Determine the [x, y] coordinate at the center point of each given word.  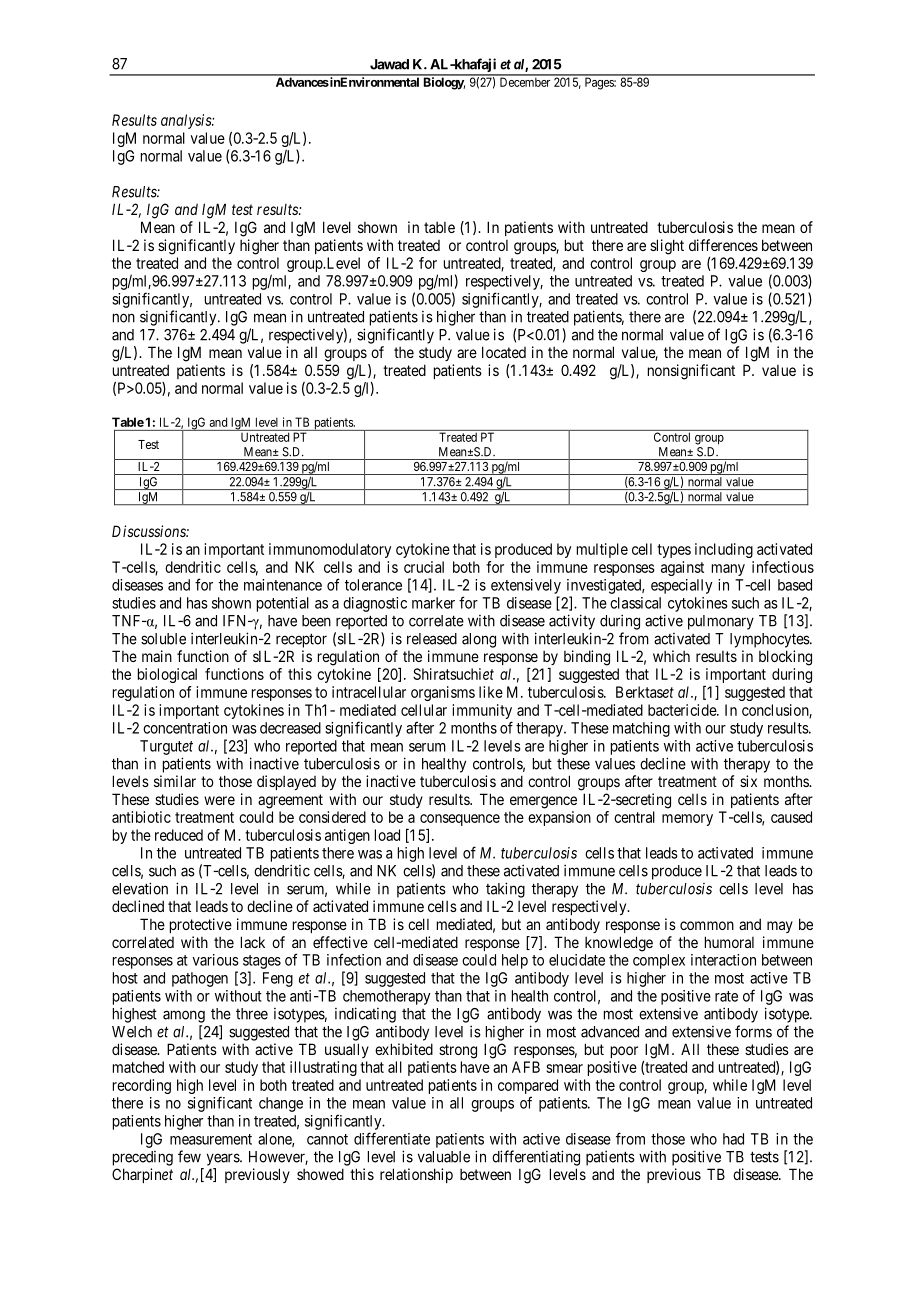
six [748, 781]
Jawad [389, 64]
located [504, 352]
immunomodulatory [330, 550]
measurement [211, 1139]
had [733, 1139]
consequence [460, 820]
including [724, 550]
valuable [444, 1157]
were [219, 800]
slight [667, 247]
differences [723, 245]
